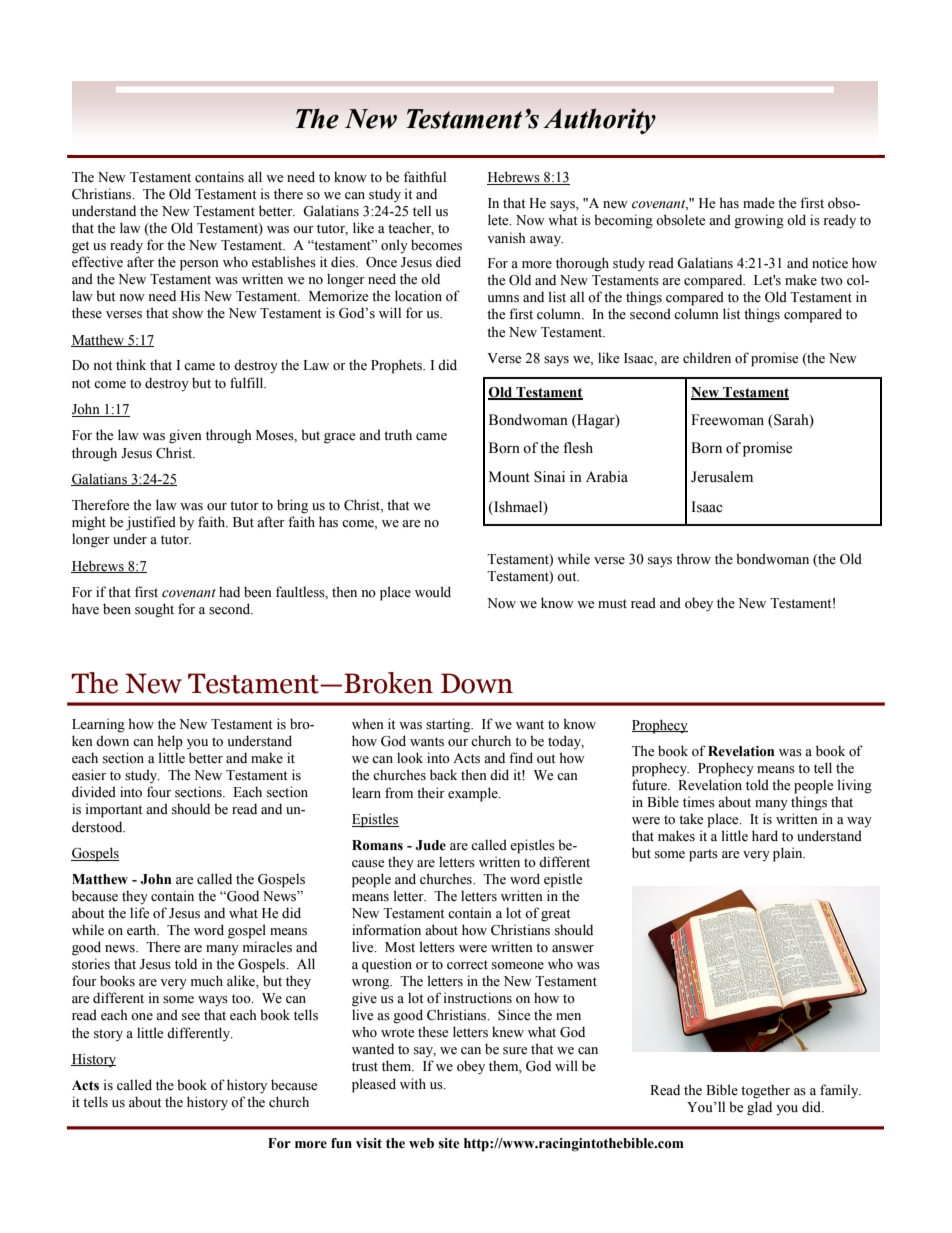  Describe the element at coordinates (199, 265) in the image. I see `person` at that location.
